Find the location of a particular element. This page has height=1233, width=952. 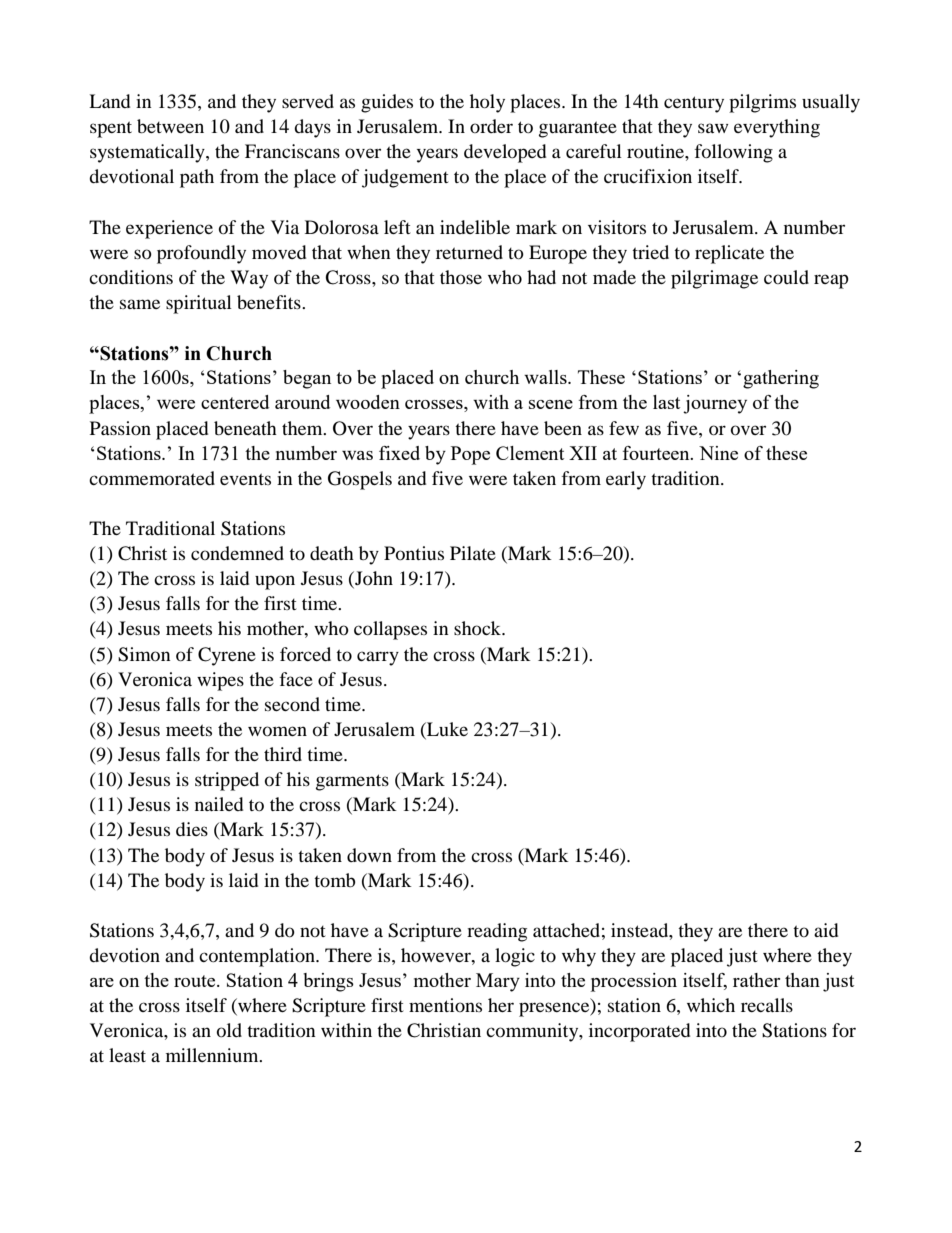

Pope is located at coordinates (470, 455).
